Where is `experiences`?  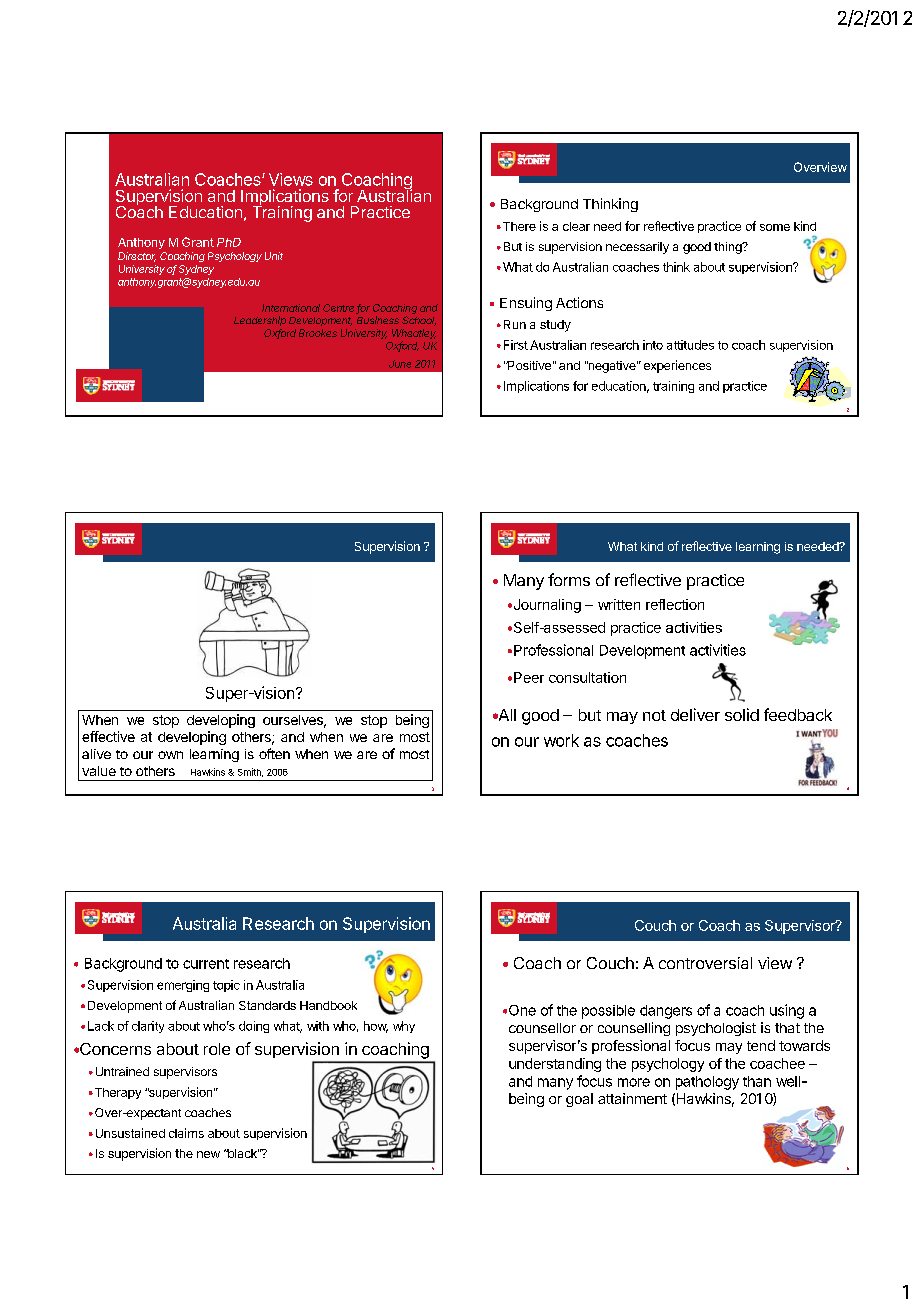
experiences is located at coordinates (677, 366).
